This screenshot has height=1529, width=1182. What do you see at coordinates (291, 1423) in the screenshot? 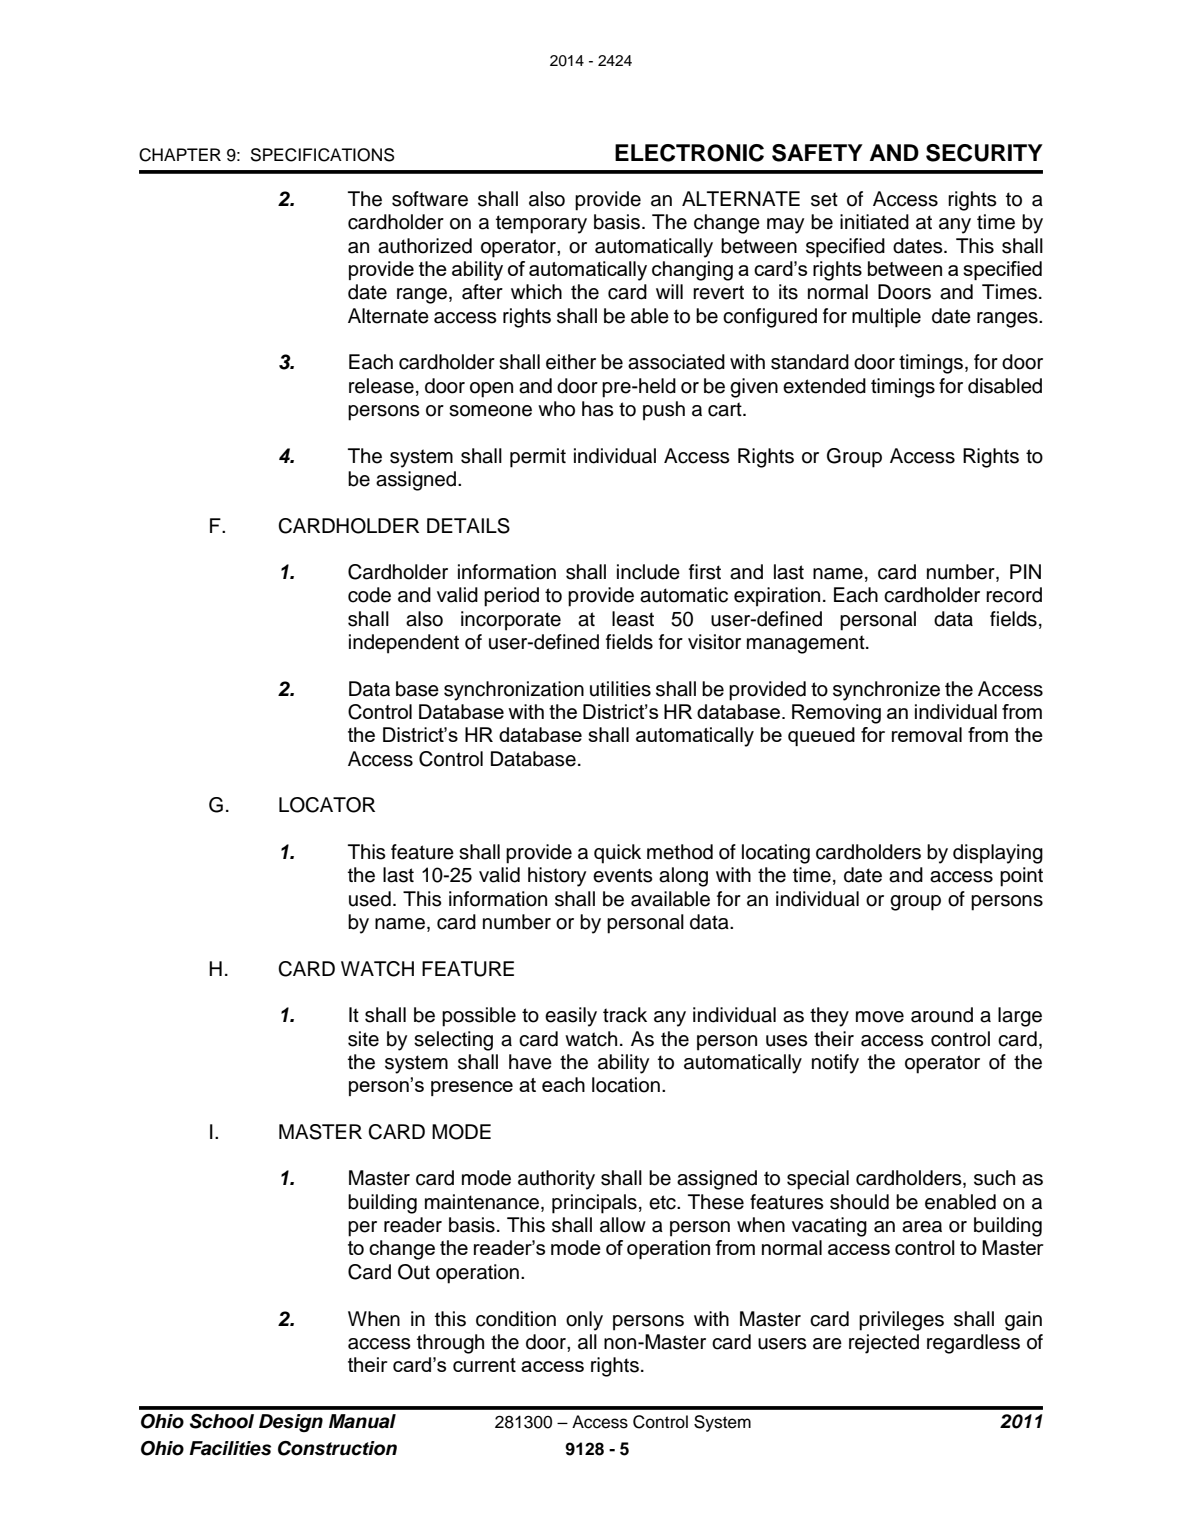
I see `Design` at bounding box center [291, 1423].
